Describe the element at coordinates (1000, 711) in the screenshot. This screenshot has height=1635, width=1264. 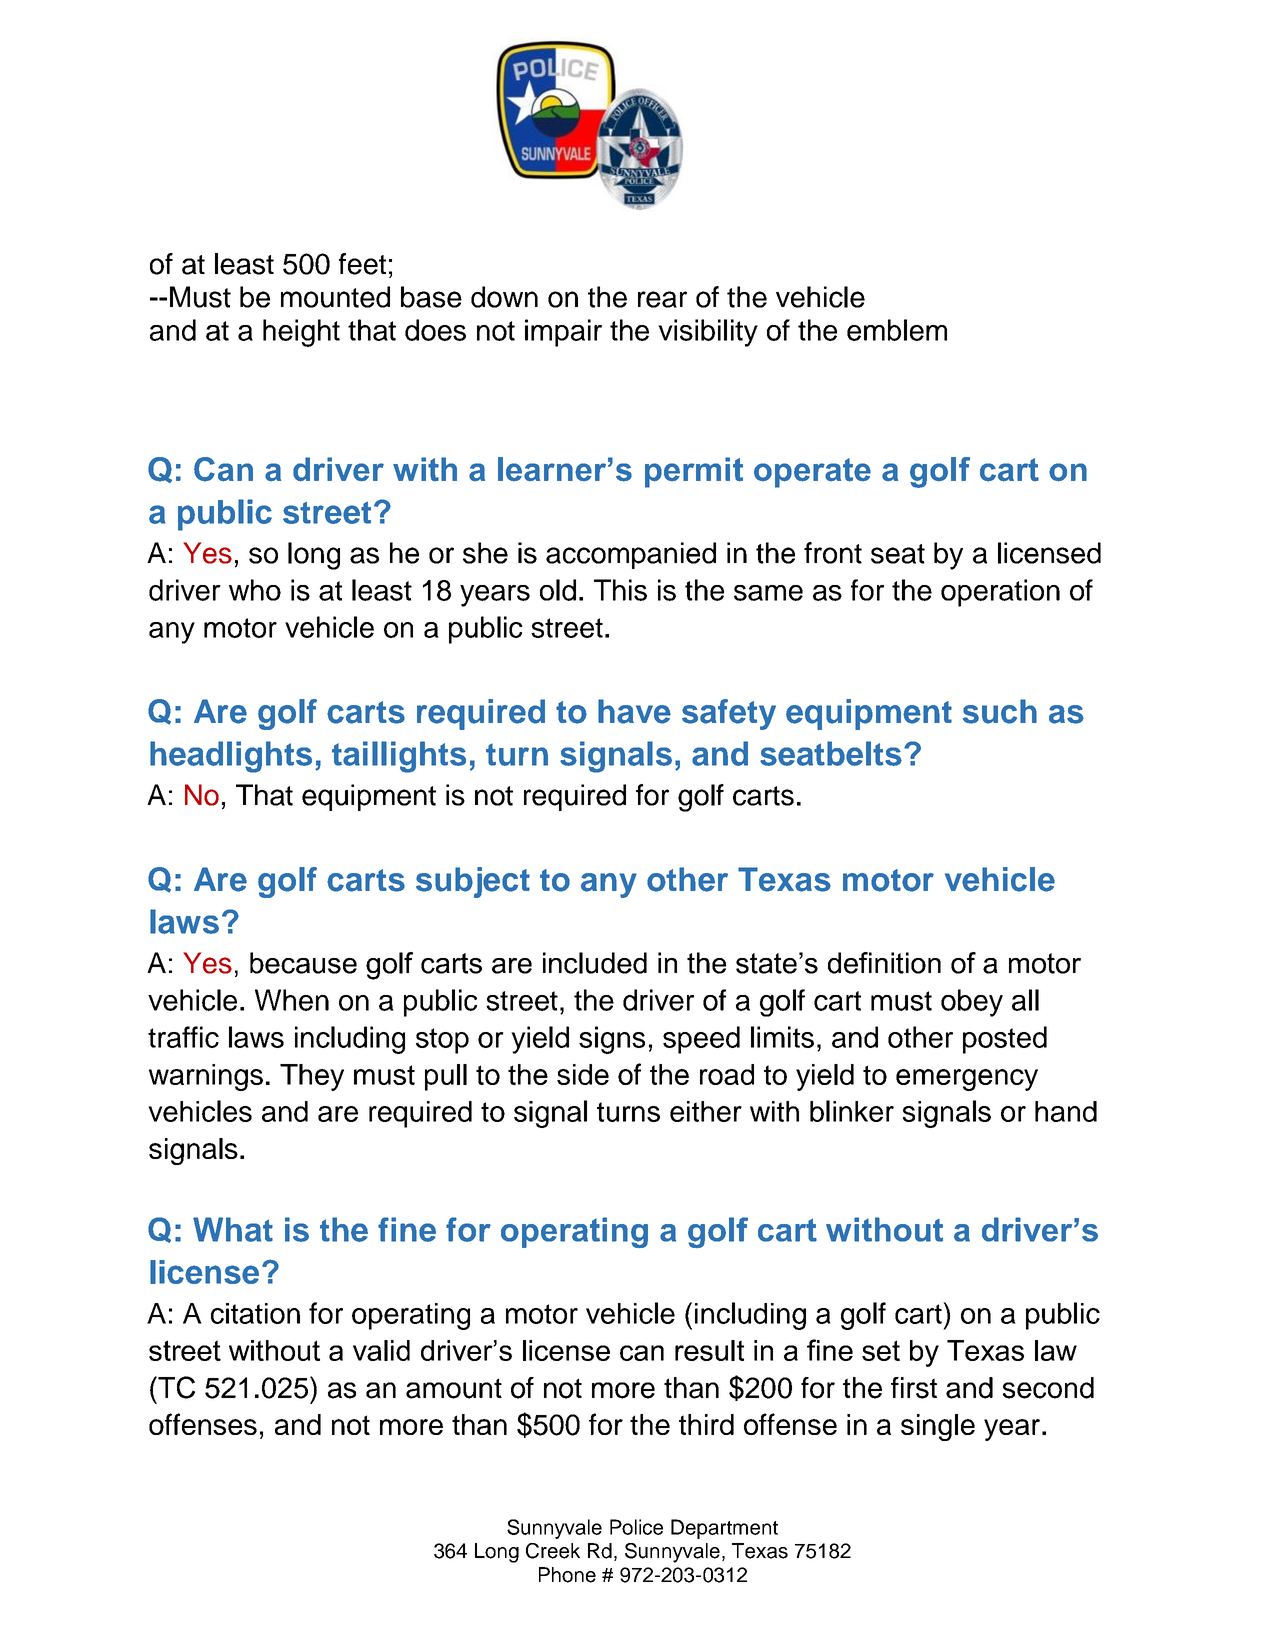
I see `such` at that location.
